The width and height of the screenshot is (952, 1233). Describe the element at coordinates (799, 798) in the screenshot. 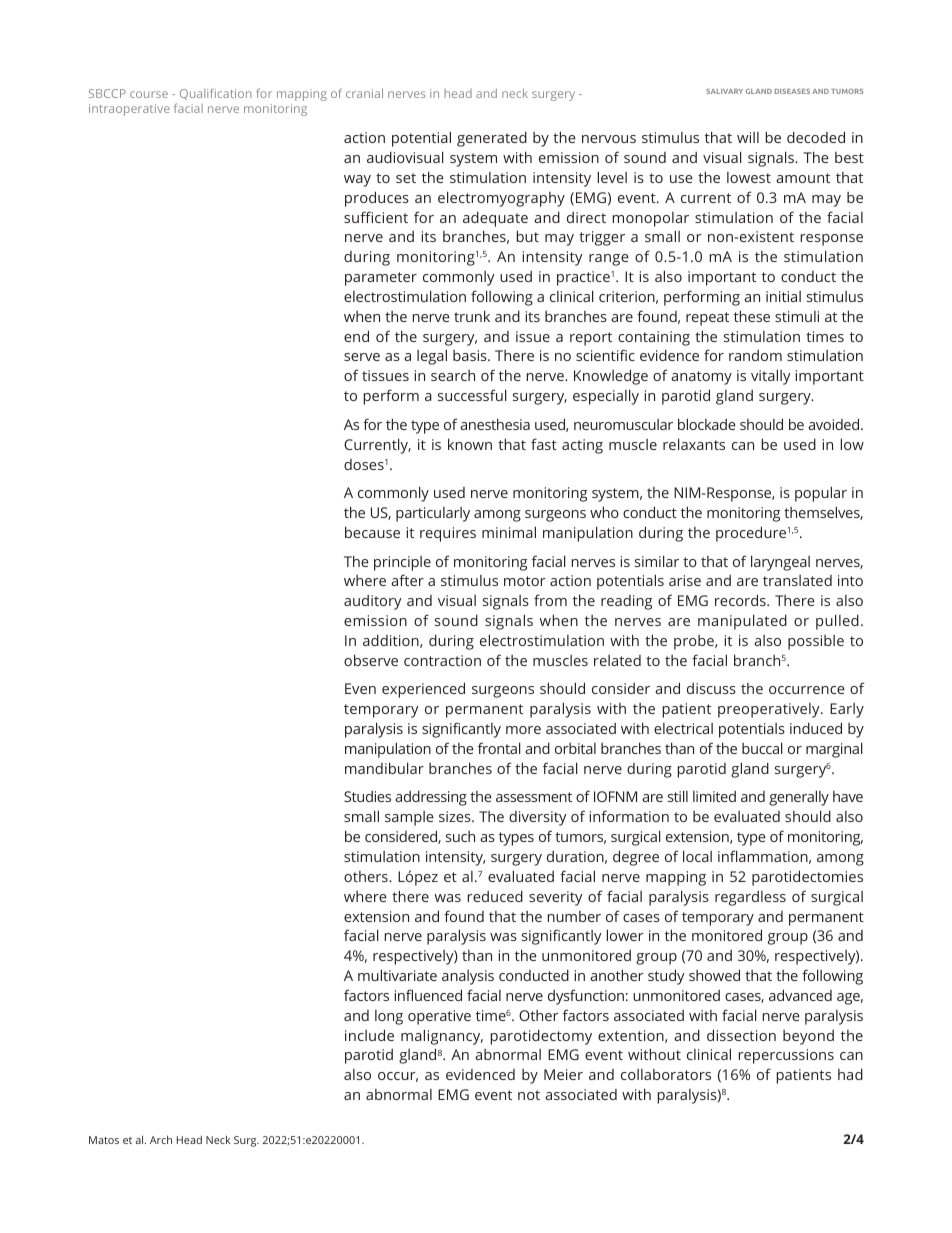

I see `generally` at that location.
